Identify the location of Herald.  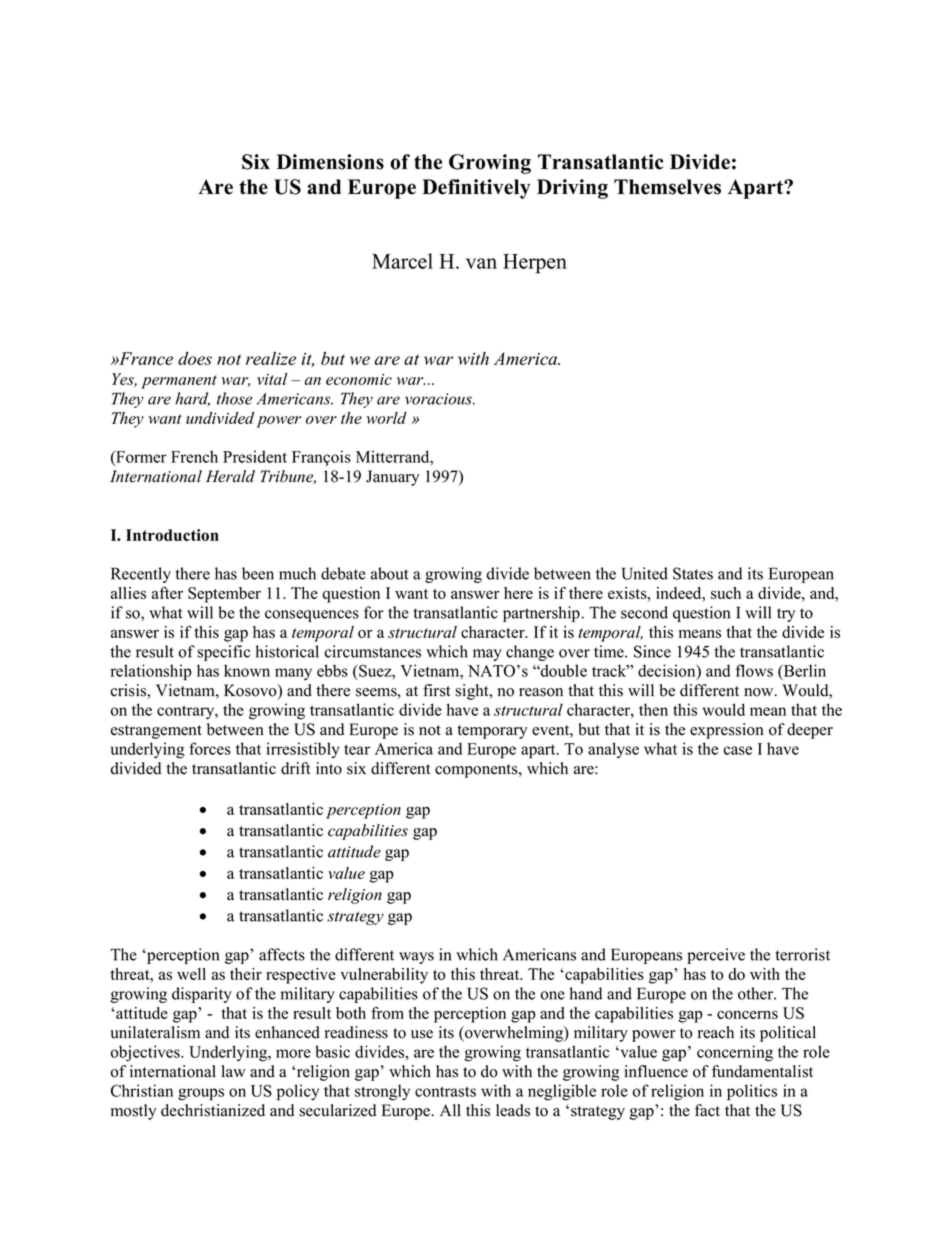
(230, 476).
